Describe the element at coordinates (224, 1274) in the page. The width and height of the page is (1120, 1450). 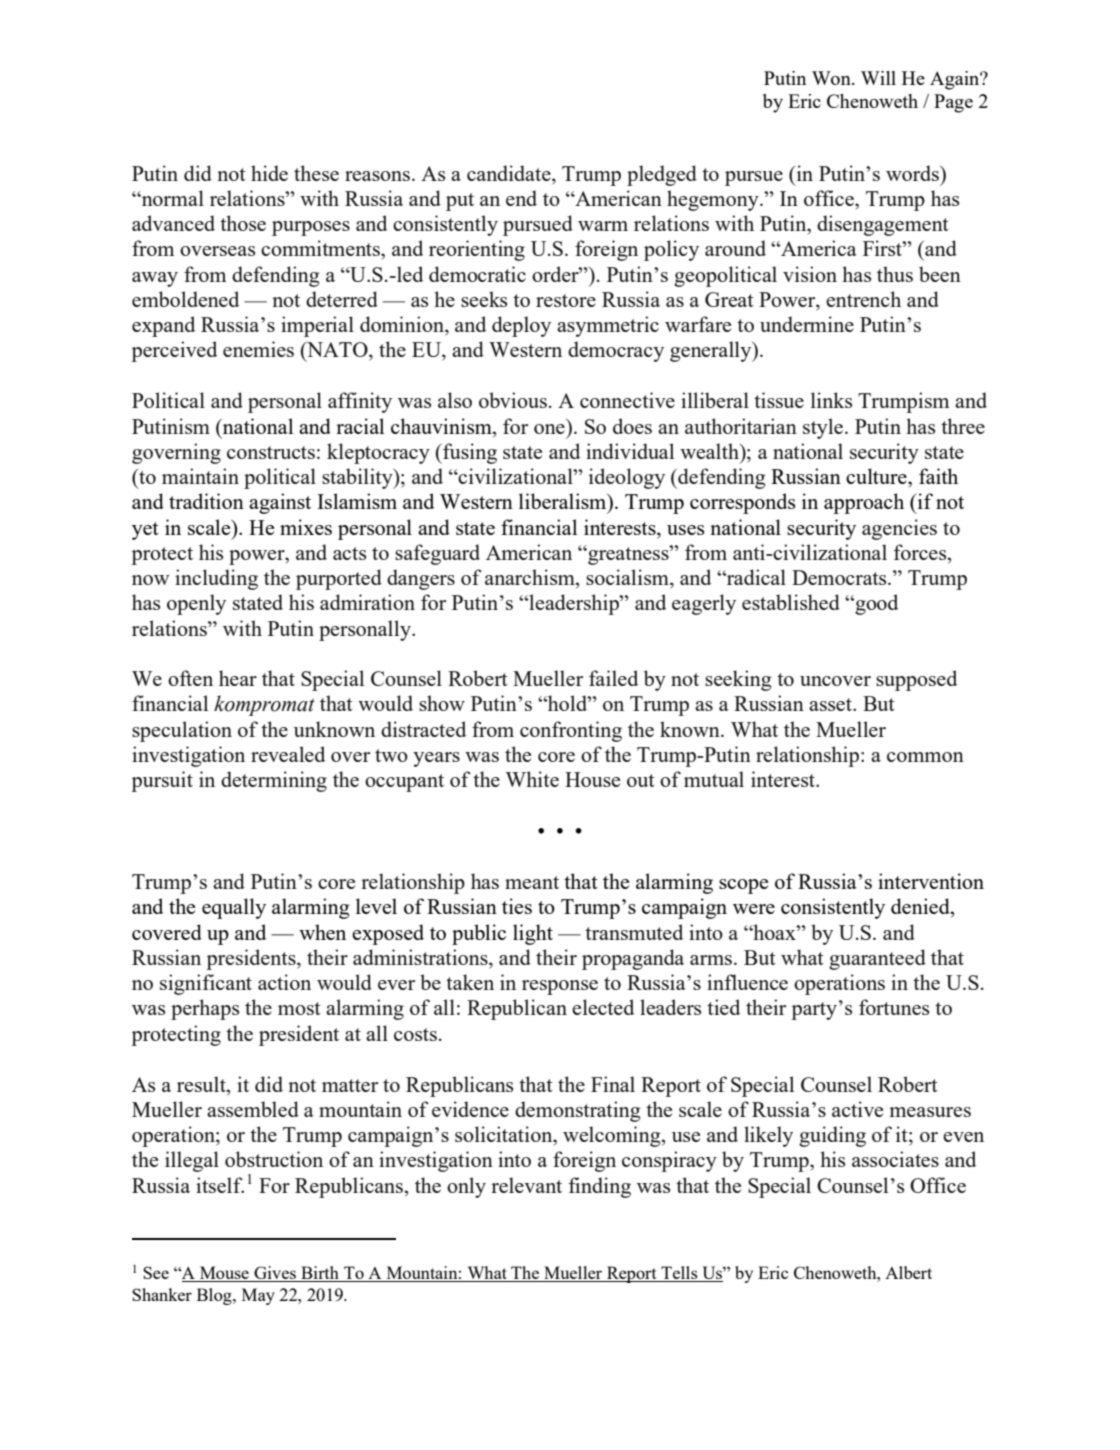
I see `Mouse` at that location.
